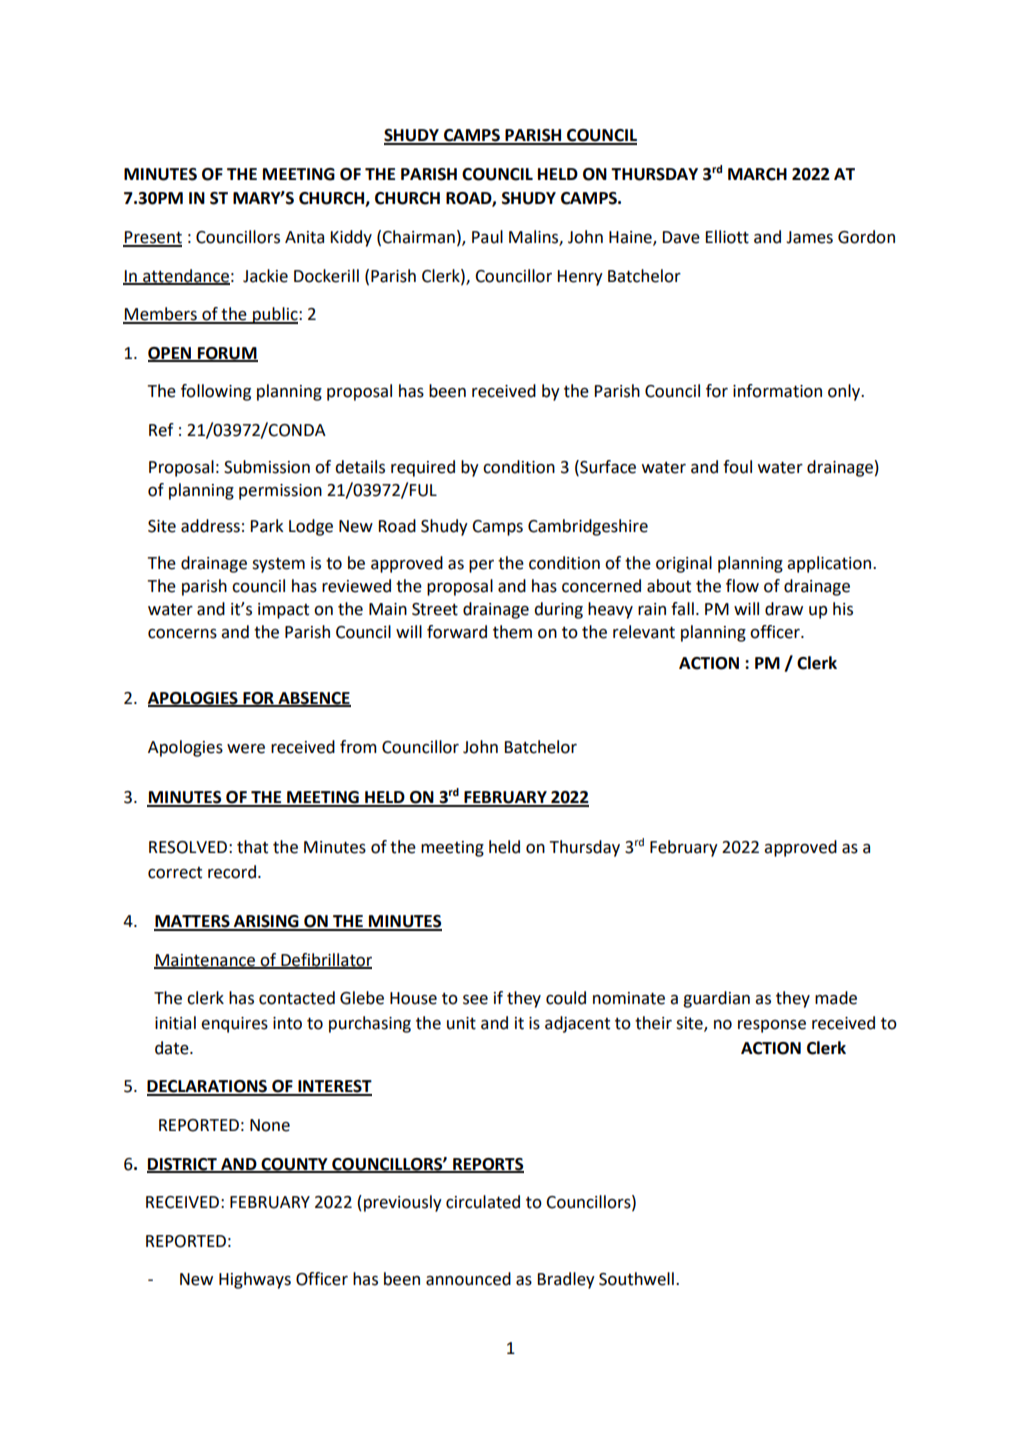 This screenshot has height=1443, width=1021. I want to click on see, so click(475, 1000).
